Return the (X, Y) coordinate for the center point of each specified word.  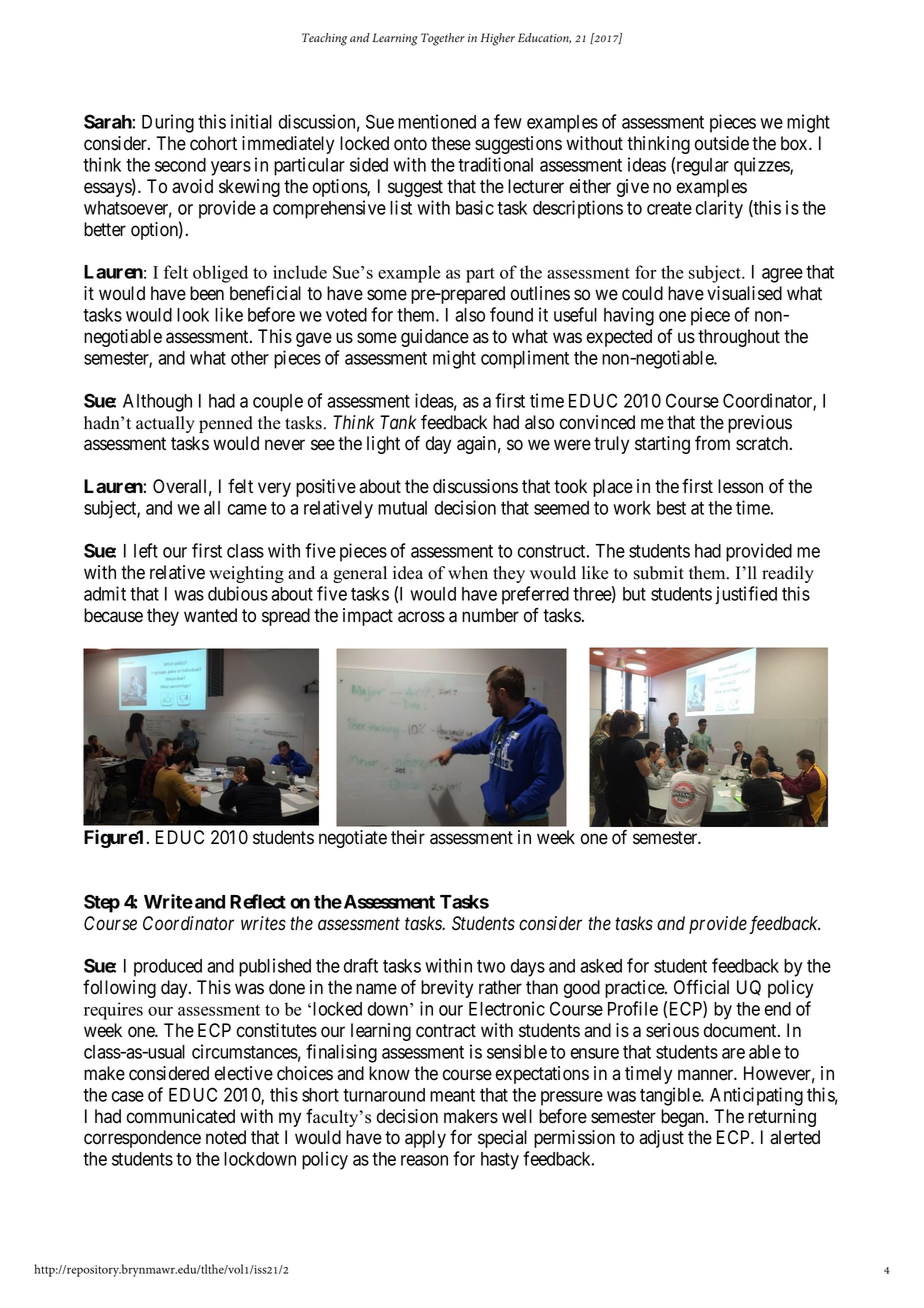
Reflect (258, 901)
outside (722, 143)
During (168, 123)
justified (746, 595)
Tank (398, 422)
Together (443, 39)
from (712, 443)
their (408, 837)
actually (165, 424)
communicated (181, 1116)
